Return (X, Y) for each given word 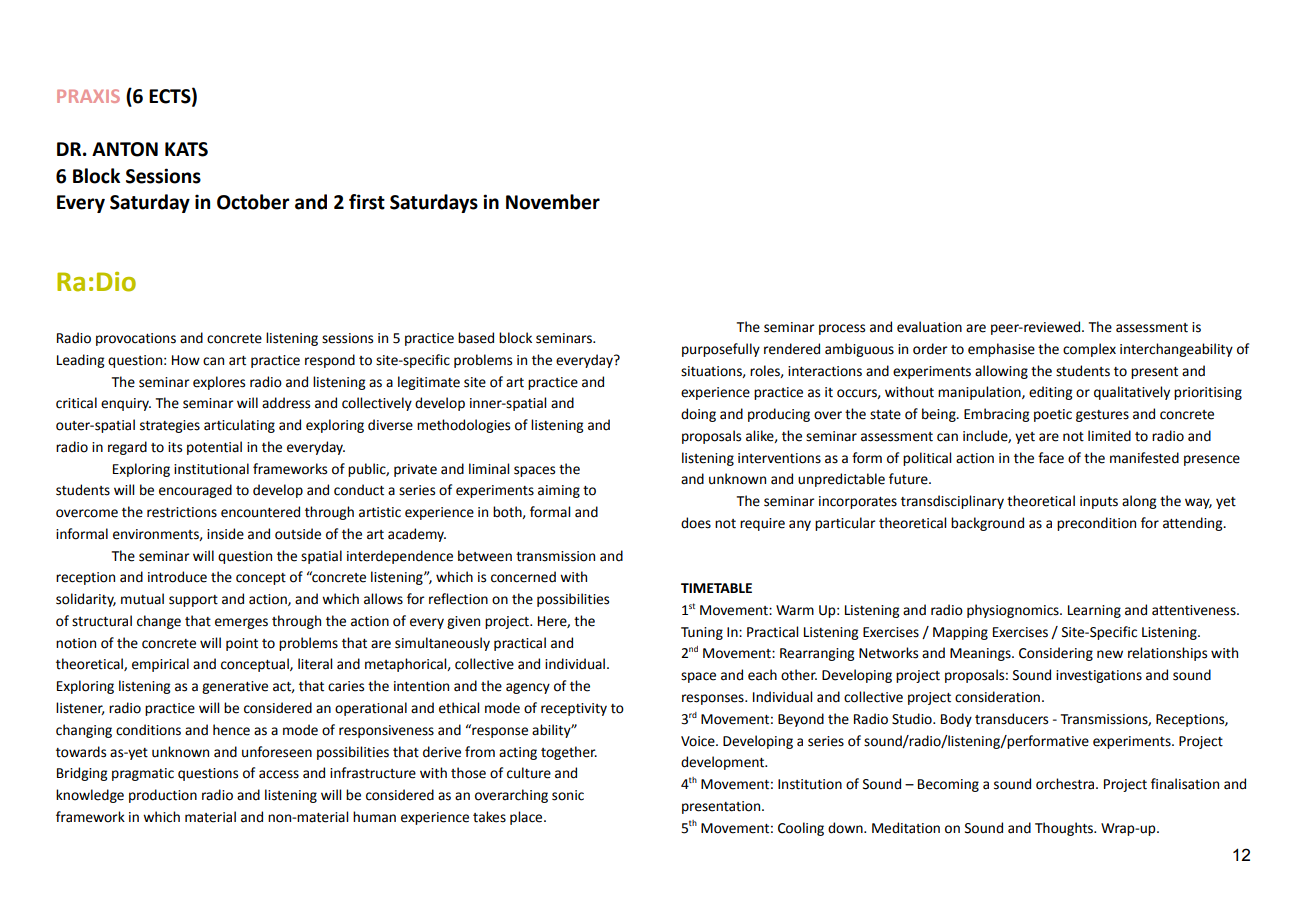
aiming (559, 491)
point (242, 644)
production (163, 796)
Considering (1056, 654)
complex (1089, 350)
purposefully (721, 350)
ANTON (125, 149)
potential (214, 448)
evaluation (929, 327)
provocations (136, 339)
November (553, 202)
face (1051, 458)
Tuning (702, 633)
